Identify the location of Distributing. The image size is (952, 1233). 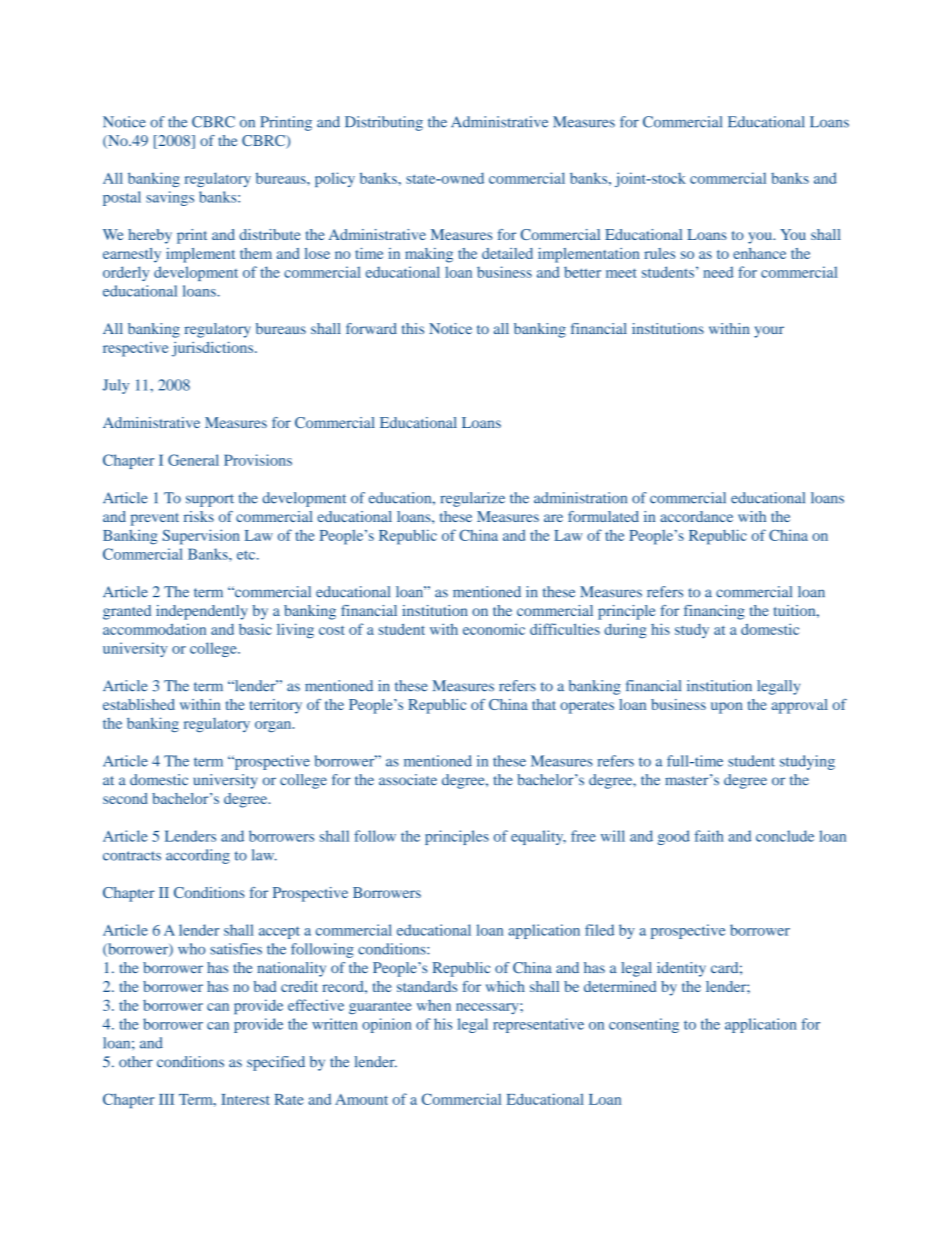
(384, 123).
